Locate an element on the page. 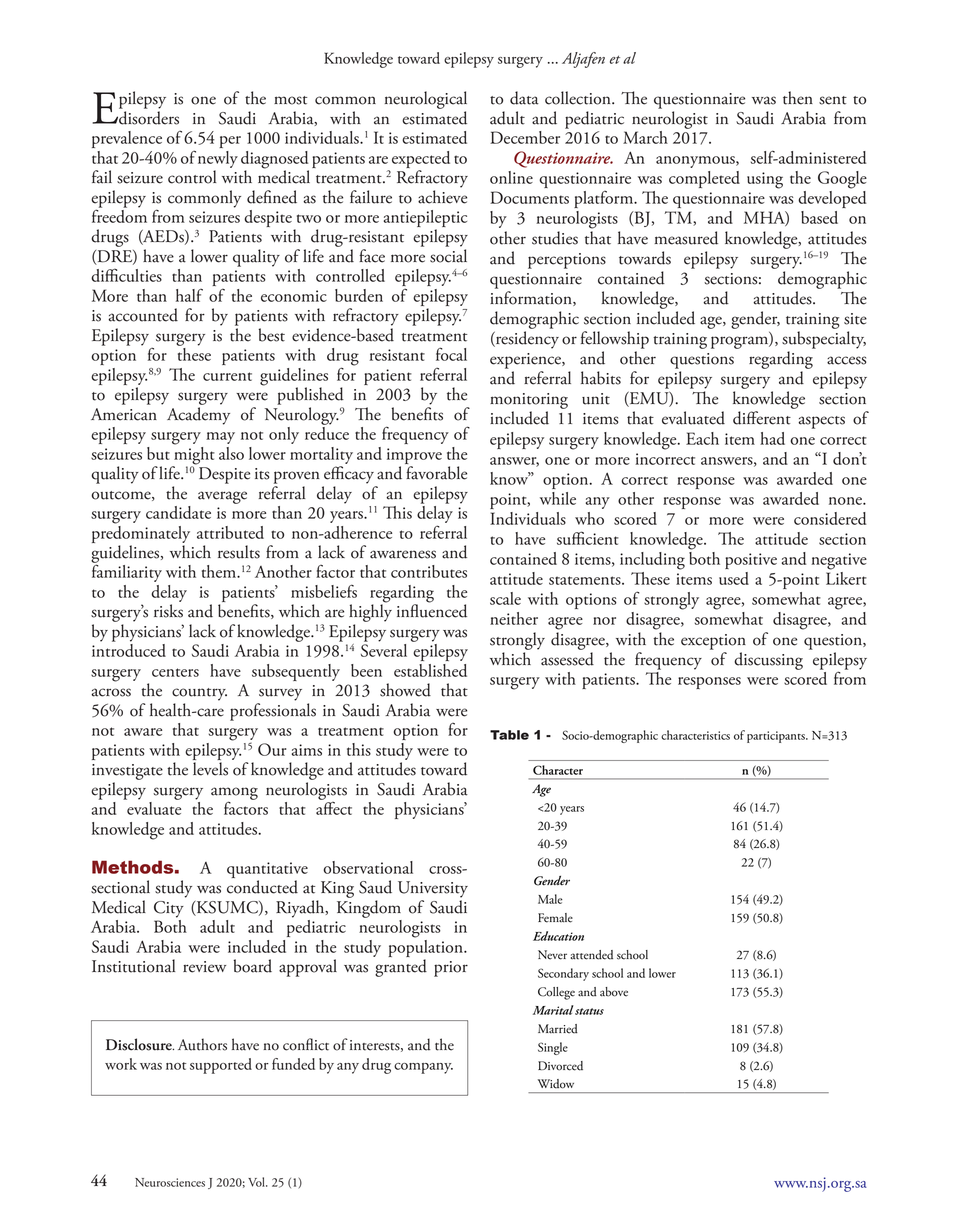 This image has height=1232, width=958. newly is located at coordinates (218, 159).
